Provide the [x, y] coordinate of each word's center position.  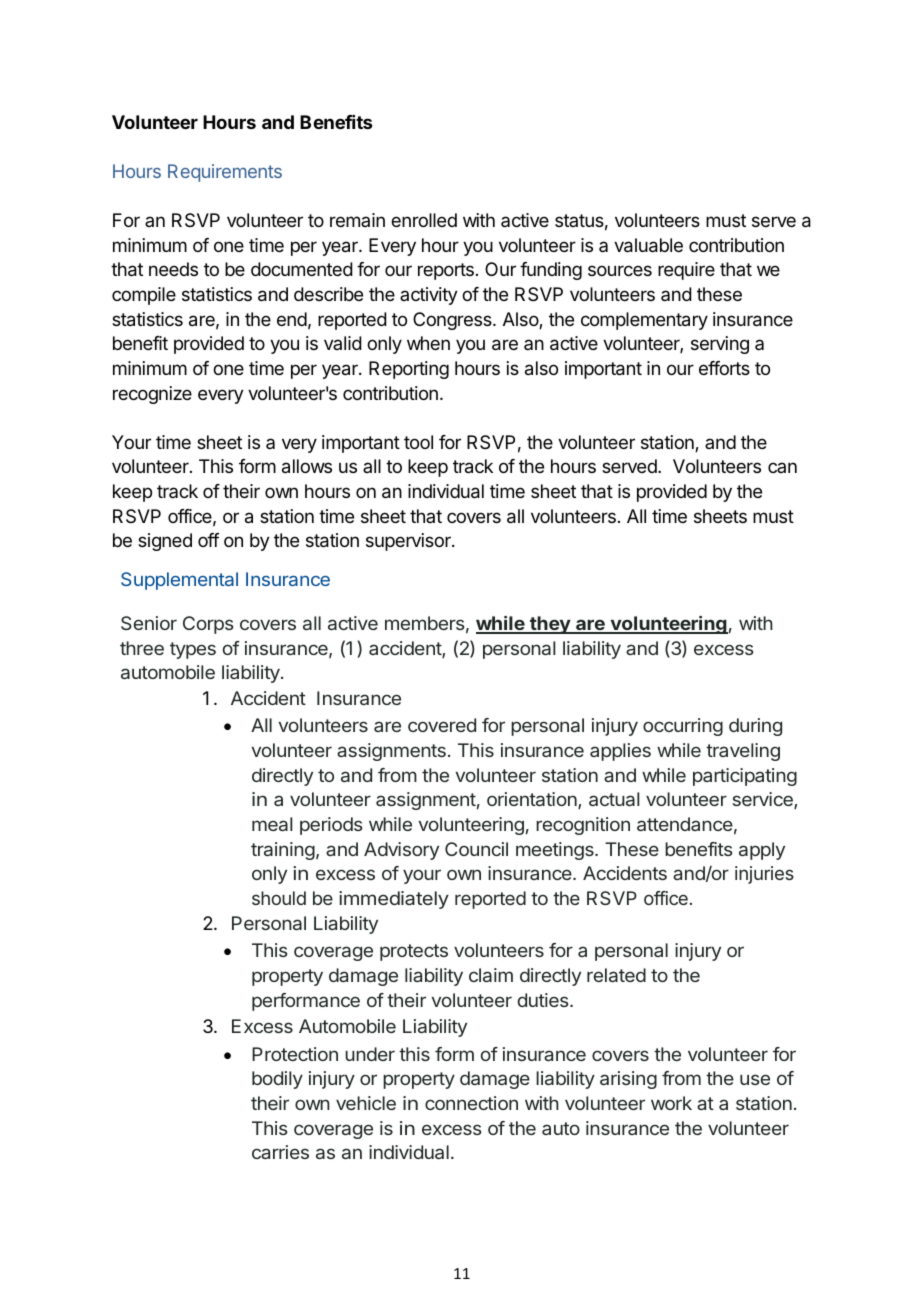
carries [280, 1152]
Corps [208, 625]
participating [745, 777]
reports [446, 271]
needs [173, 269]
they [550, 625]
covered [442, 725]
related [616, 975]
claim [491, 975]
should [279, 898]
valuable [648, 245]
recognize [152, 395]
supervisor [409, 542]
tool [418, 442]
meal [272, 824]
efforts [724, 368]
